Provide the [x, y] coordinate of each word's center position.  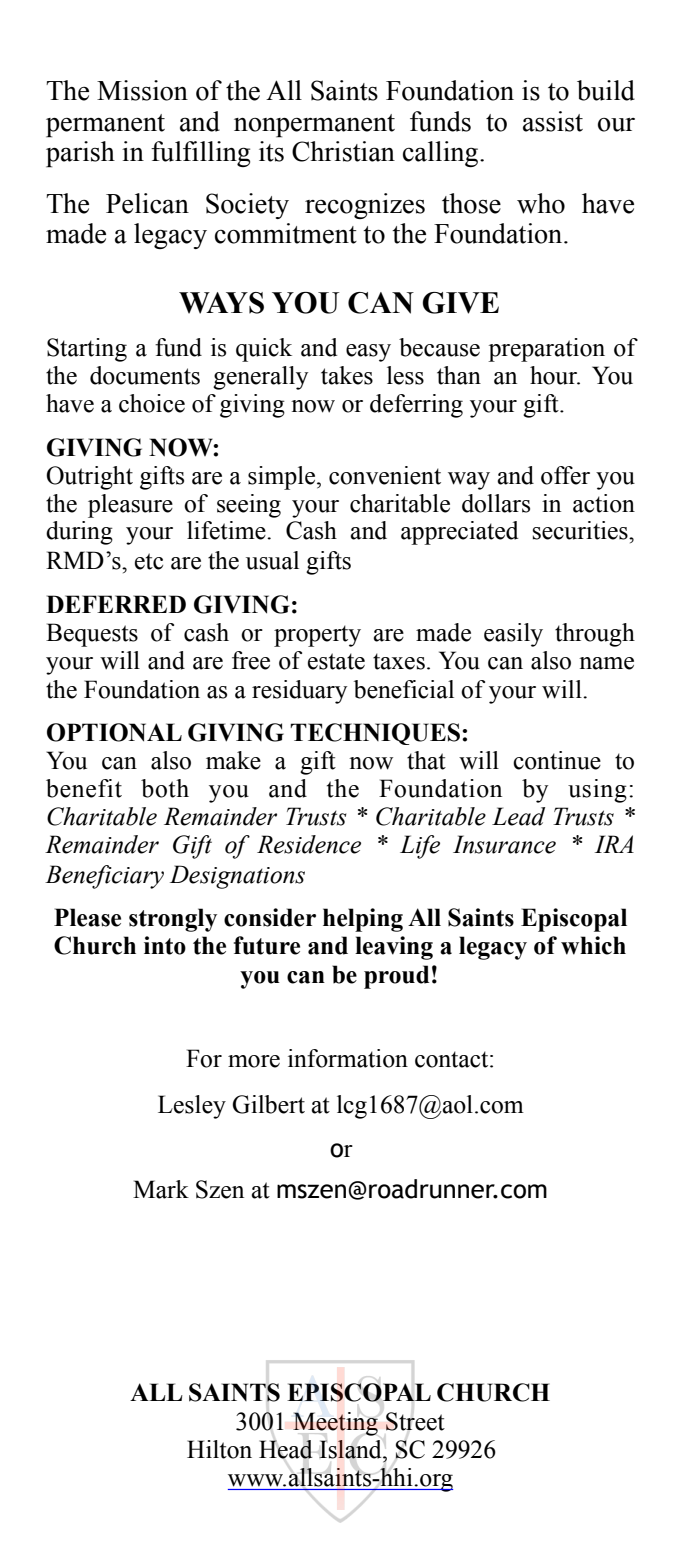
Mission [142, 90]
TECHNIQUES [375, 734]
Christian [343, 151]
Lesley [192, 1107]
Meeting [335, 1424]
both [165, 788]
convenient [385, 475]
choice [152, 403]
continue [557, 760]
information [348, 1058]
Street [415, 1421]
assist [553, 121]
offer [565, 475]
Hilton [219, 1449]
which [593, 945]
